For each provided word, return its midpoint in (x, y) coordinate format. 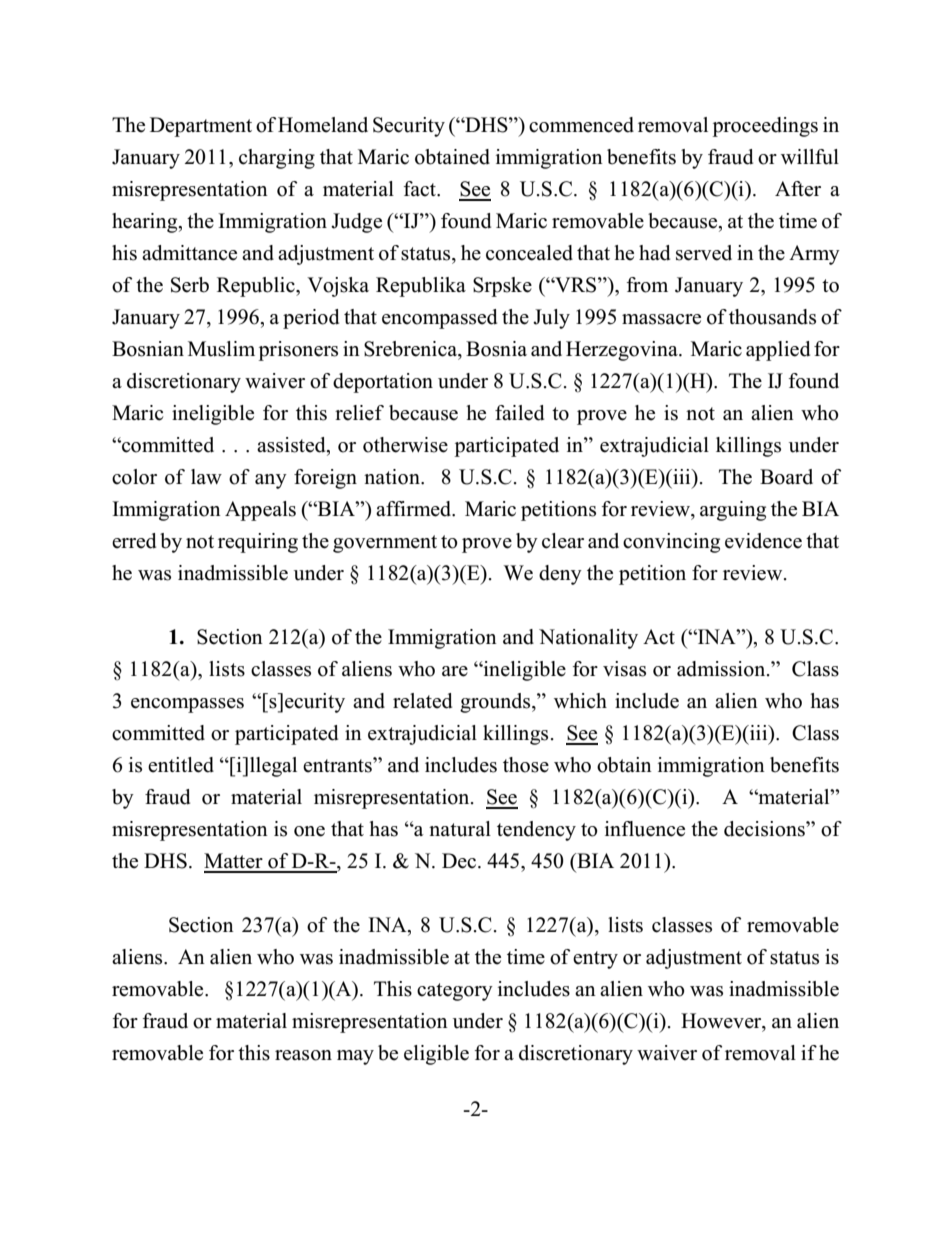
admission (722, 669)
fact (421, 189)
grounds (496, 703)
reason (303, 1055)
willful (810, 157)
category (455, 992)
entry (595, 960)
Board (786, 477)
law (206, 476)
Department (201, 127)
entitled (181, 765)
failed (519, 413)
